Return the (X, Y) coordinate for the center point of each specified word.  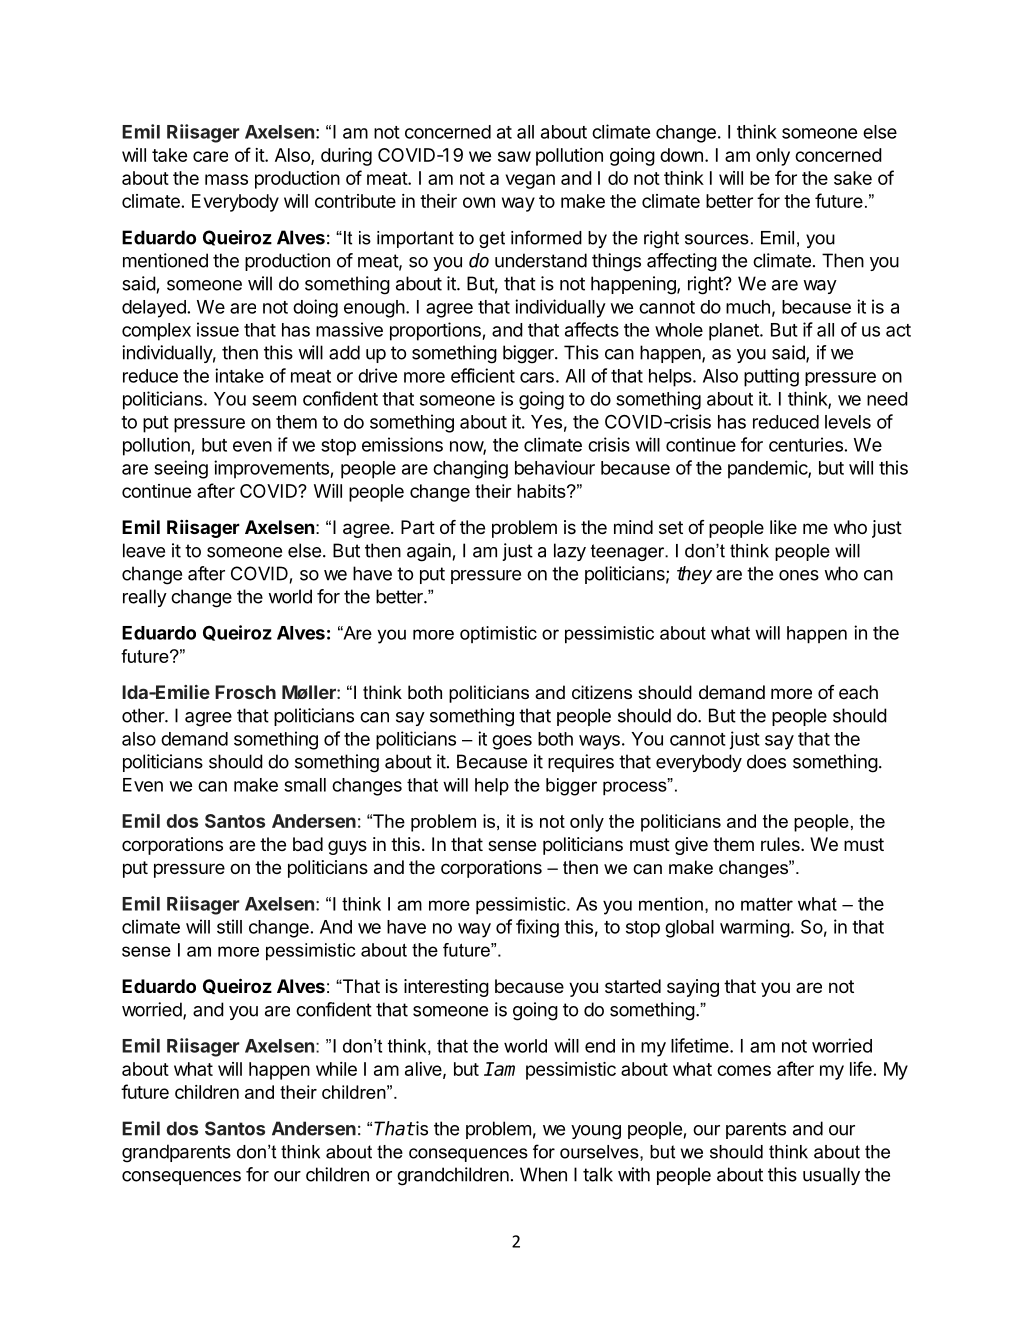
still (229, 926)
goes (512, 742)
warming (755, 928)
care (210, 156)
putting (771, 377)
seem (274, 400)
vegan (530, 181)
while (336, 1069)
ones (799, 575)
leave (144, 550)
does (766, 761)
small (305, 785)
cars (537, 377)
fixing (537, 928)
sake (853, 178)
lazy (570, 552)
